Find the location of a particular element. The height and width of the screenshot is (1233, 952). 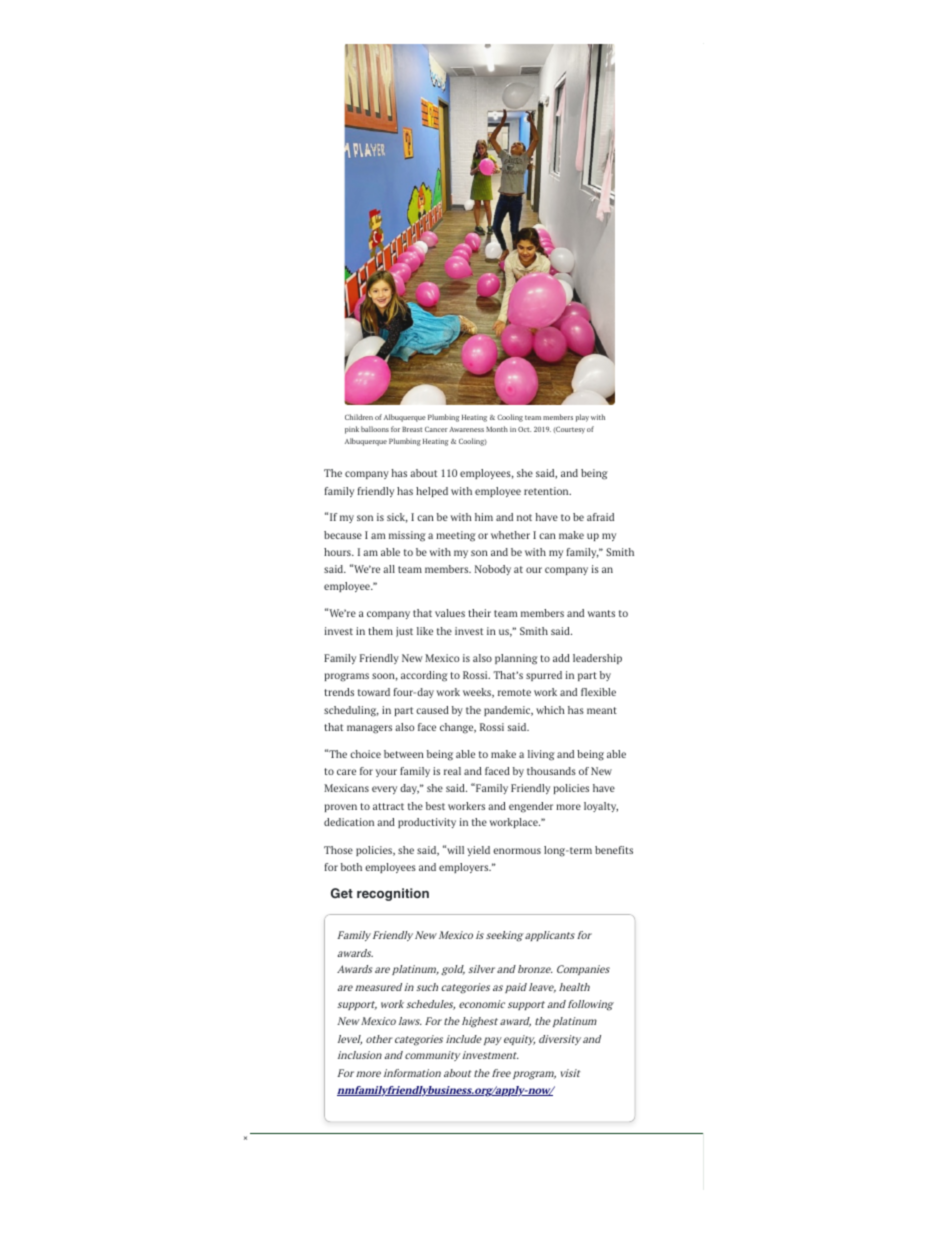

benefits is located at coordinates (614, 850).
